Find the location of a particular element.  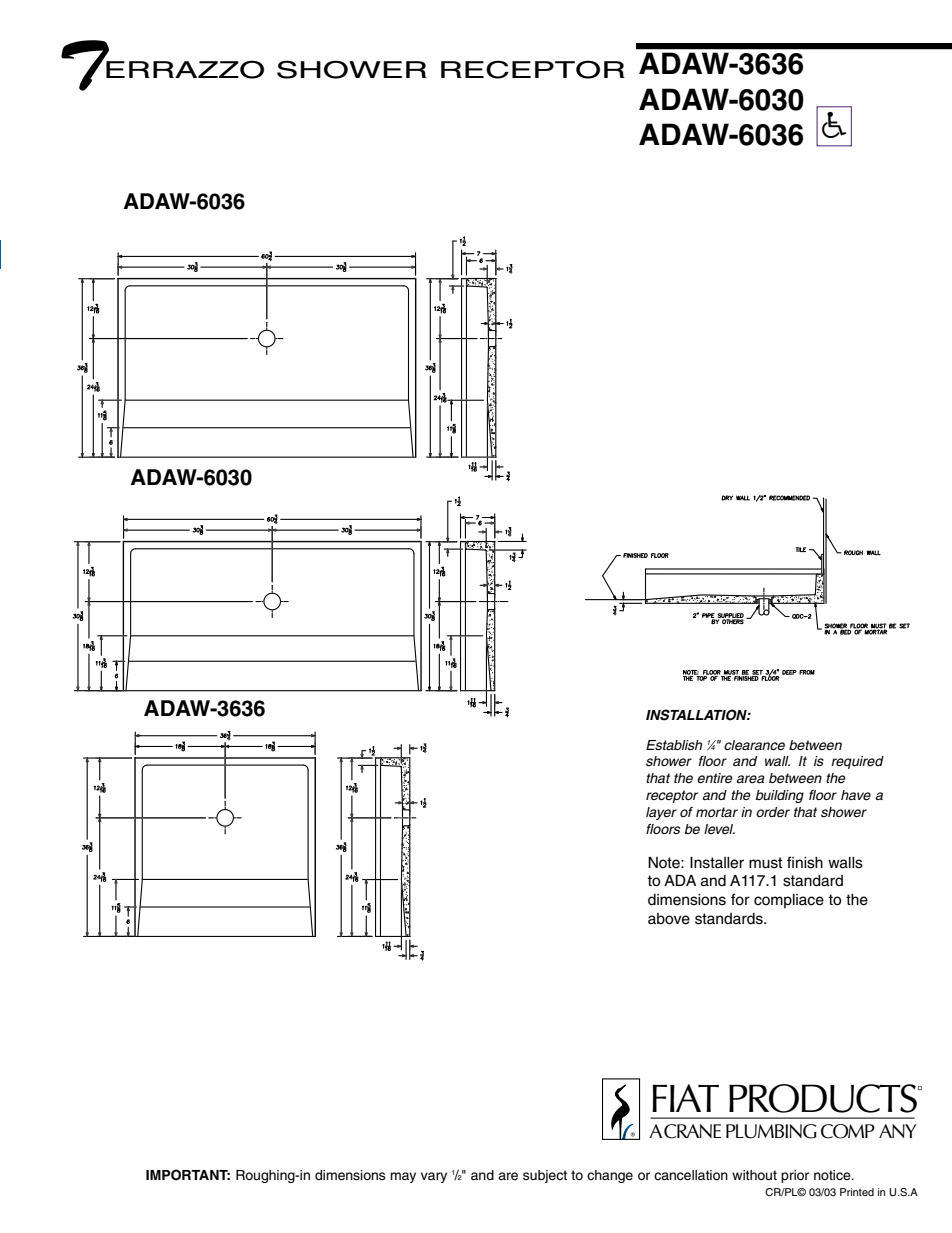

notice is located at coordinates (833, 1175).
